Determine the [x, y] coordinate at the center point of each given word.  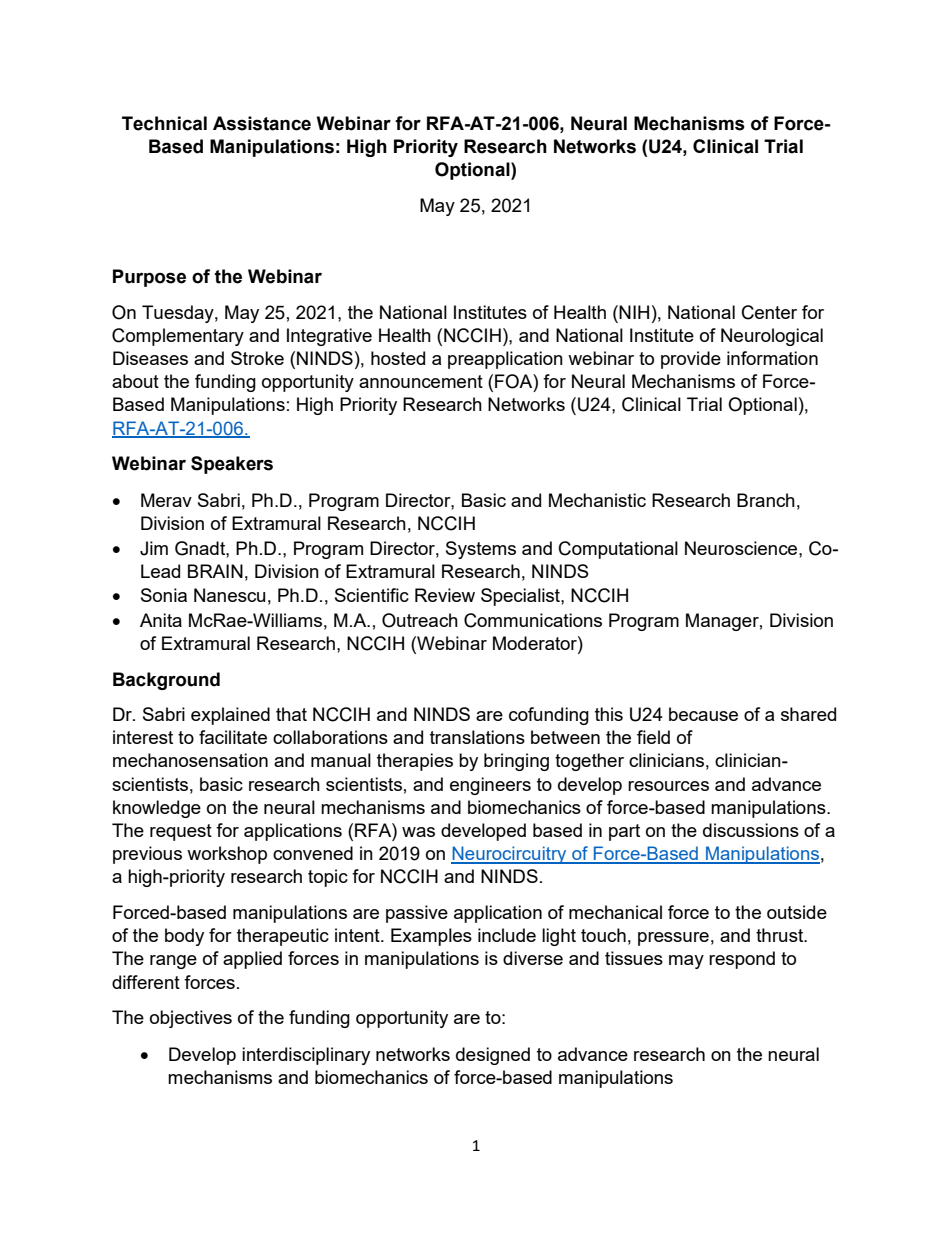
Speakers [232, 465]
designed [493, 1056]
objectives [191, 1019]
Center [769, 312]
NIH [634, 312]
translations [477, 737]
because [703, 714]
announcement [421, 381]
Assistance [262, 123]
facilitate [233, 737]
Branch [766, 500]
